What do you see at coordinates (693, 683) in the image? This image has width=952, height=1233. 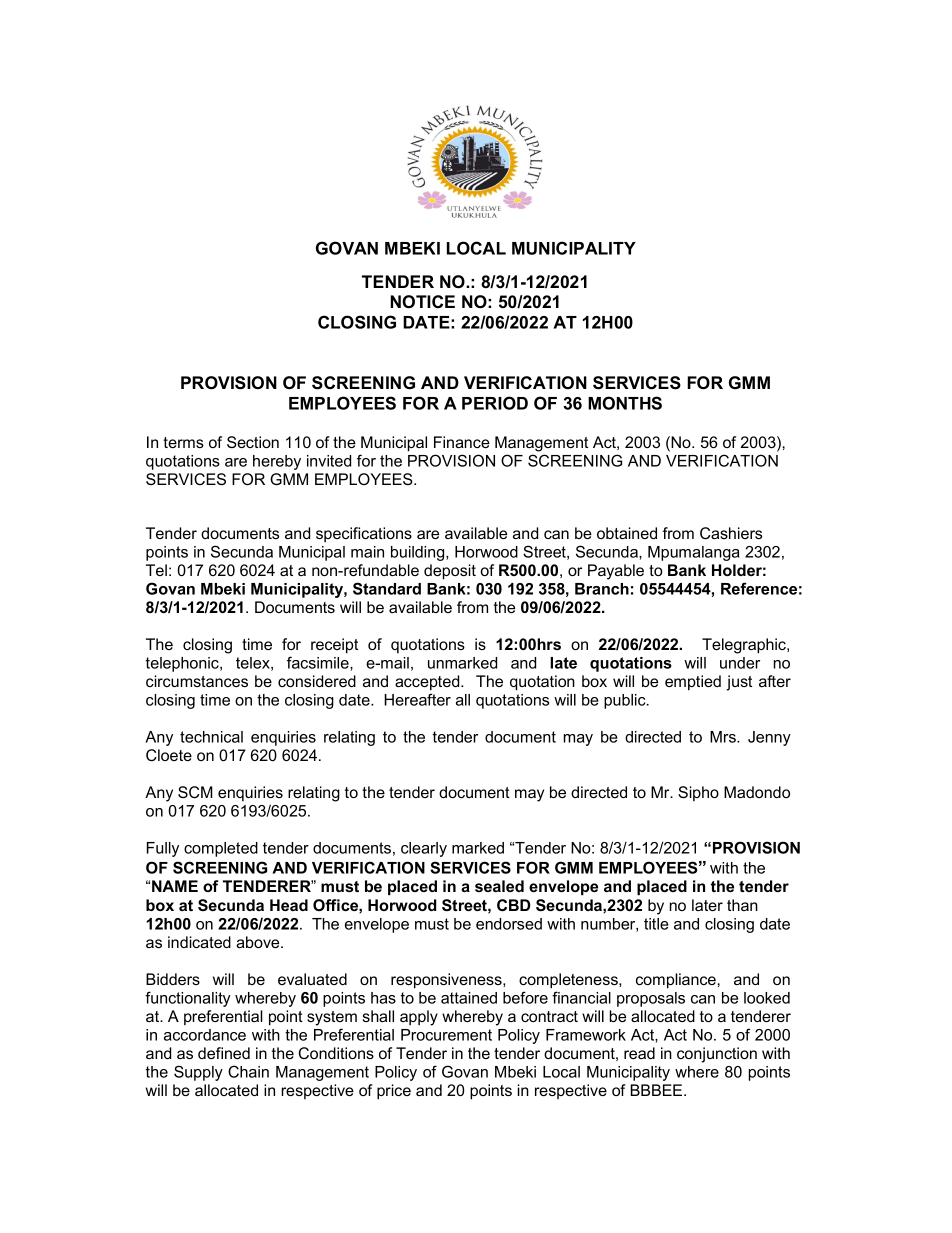 I see `emptied` at bounding box center [693, 683].
